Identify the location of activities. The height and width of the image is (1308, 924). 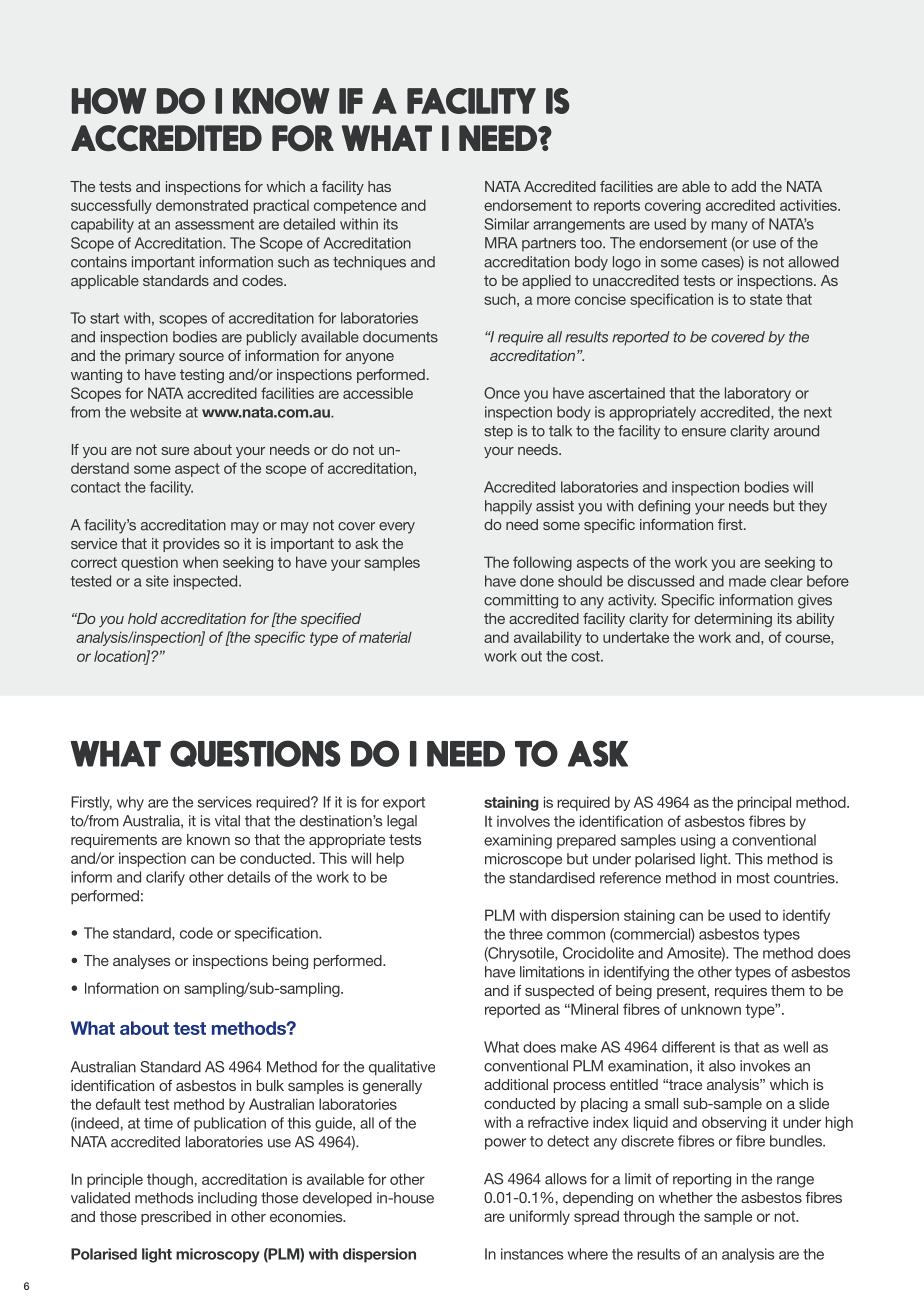
(809, 205).
